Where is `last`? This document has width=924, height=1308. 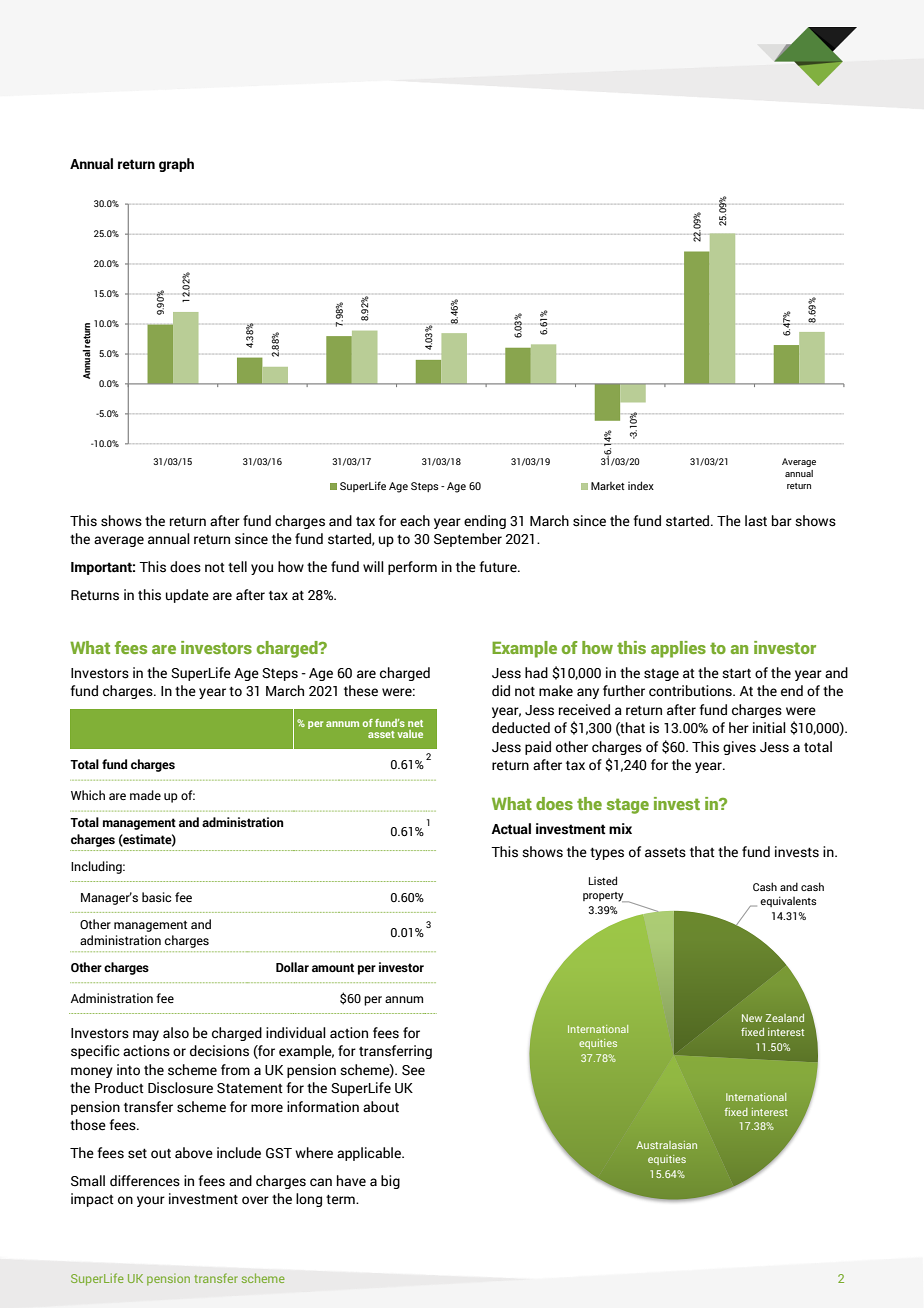 last is located at coordinates (756, 521).
